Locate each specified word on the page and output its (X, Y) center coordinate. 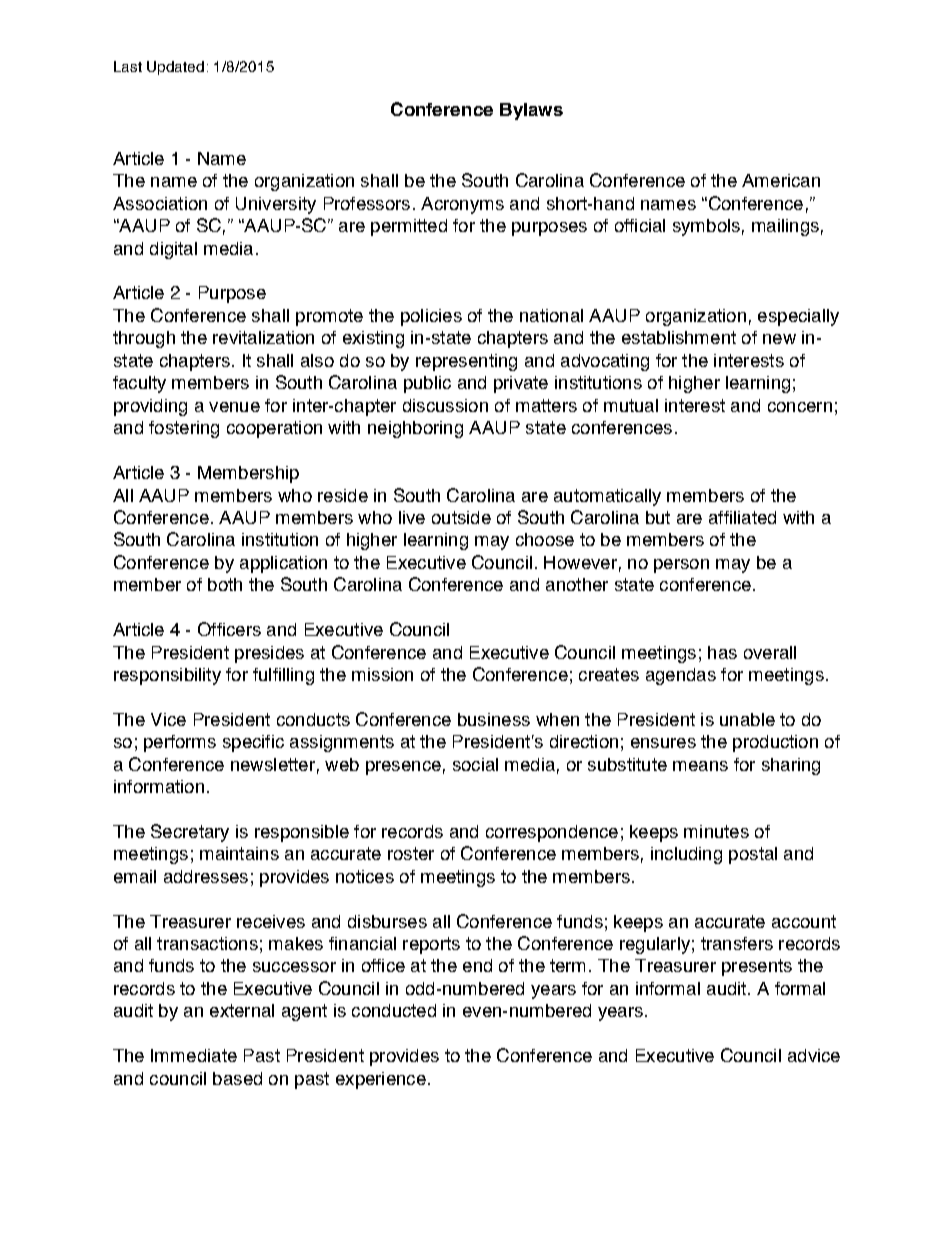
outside (461, 517)
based (237, 1078)
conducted (394, 1010)
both (225, 584)
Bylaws (531, 111)
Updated (175, 68)
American (781, 180)
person (681, 566)
